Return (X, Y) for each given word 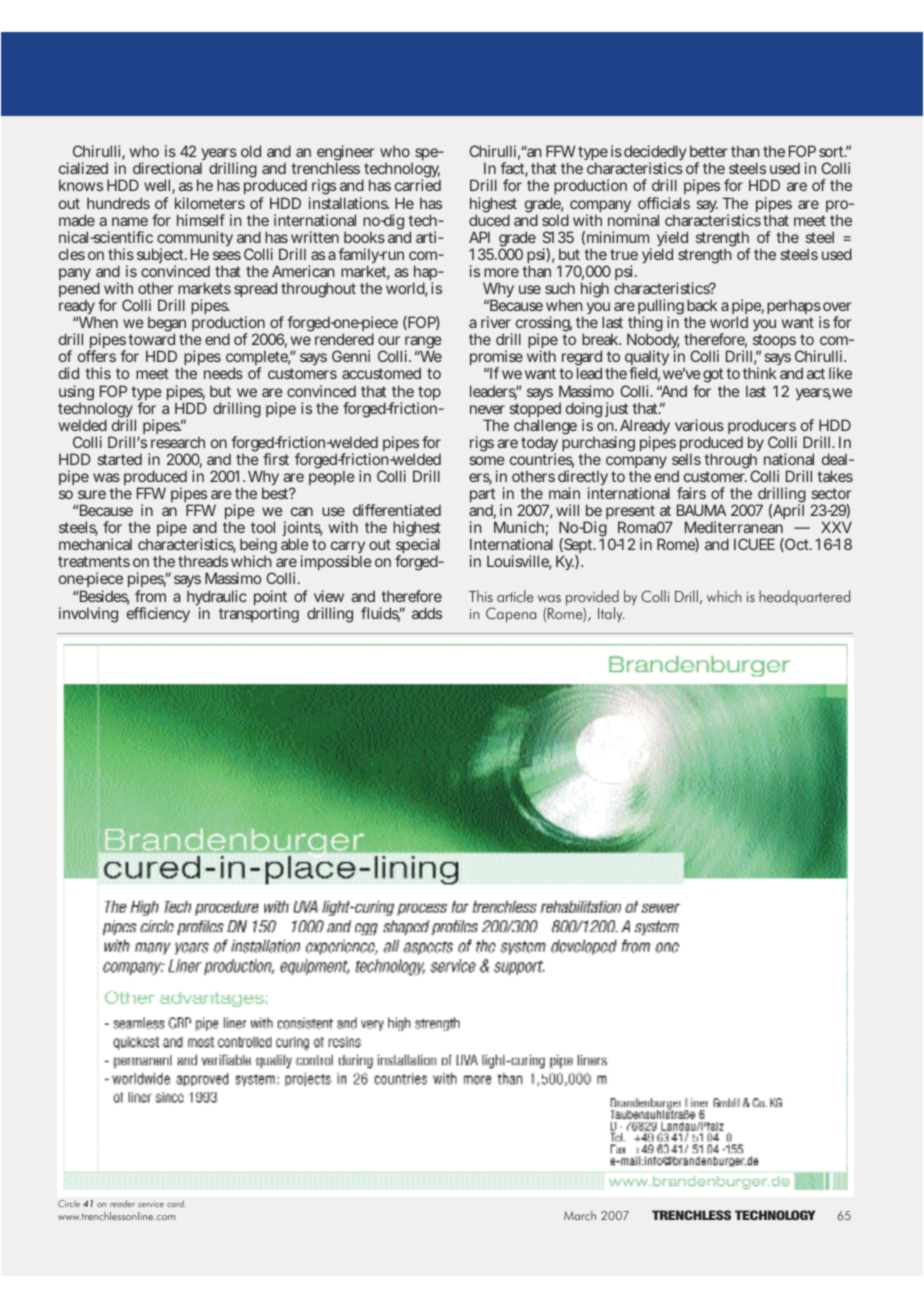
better (709, 151)
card (176, 1203)
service (151, 1204)
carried (418, 185)
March (580, 1215)
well (159, 186)
